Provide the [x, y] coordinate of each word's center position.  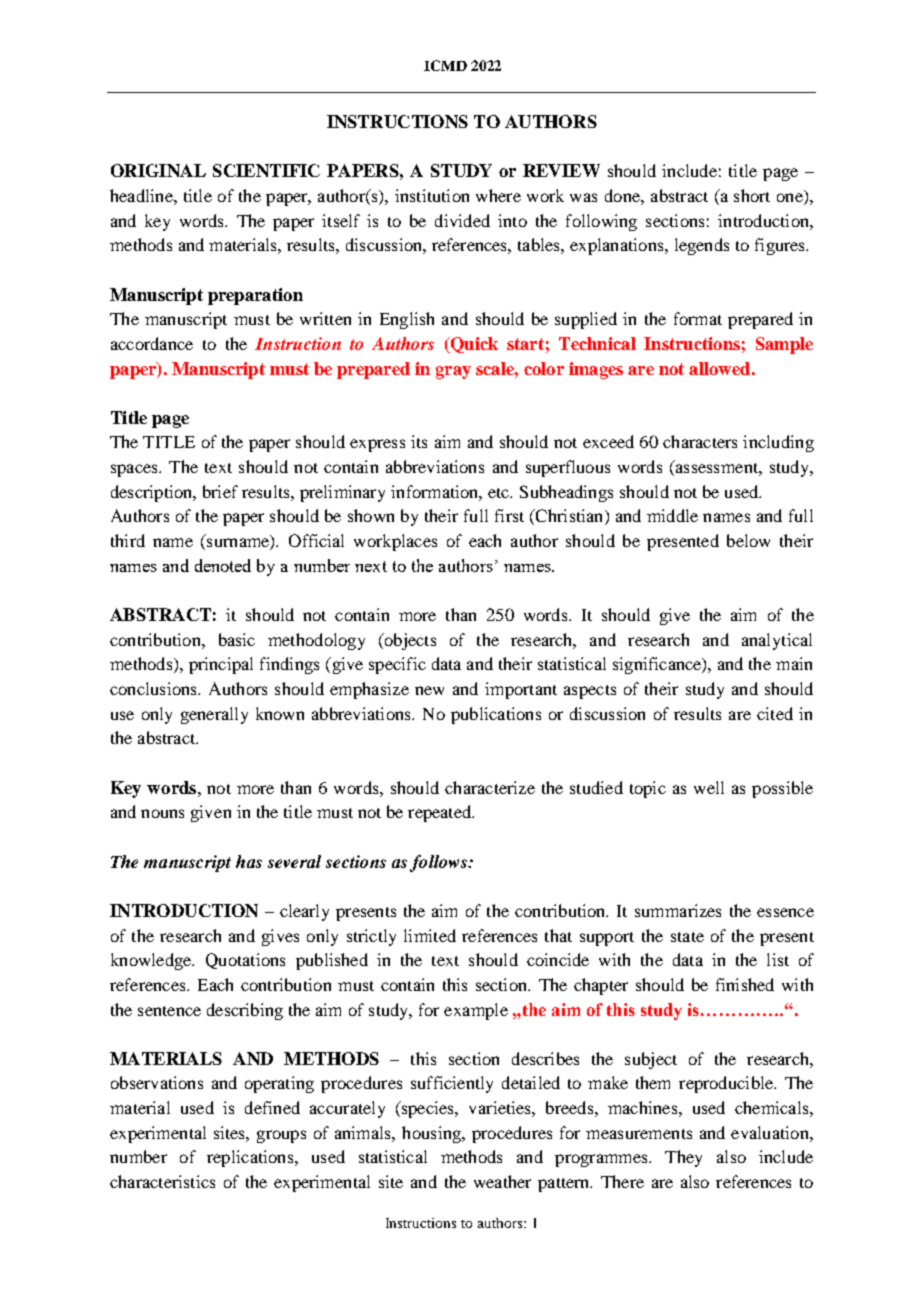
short [752, 195]
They [683, 1158]
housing [432, 1134]
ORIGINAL [158, 170]
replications [251, 1158]
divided [462, 220]
